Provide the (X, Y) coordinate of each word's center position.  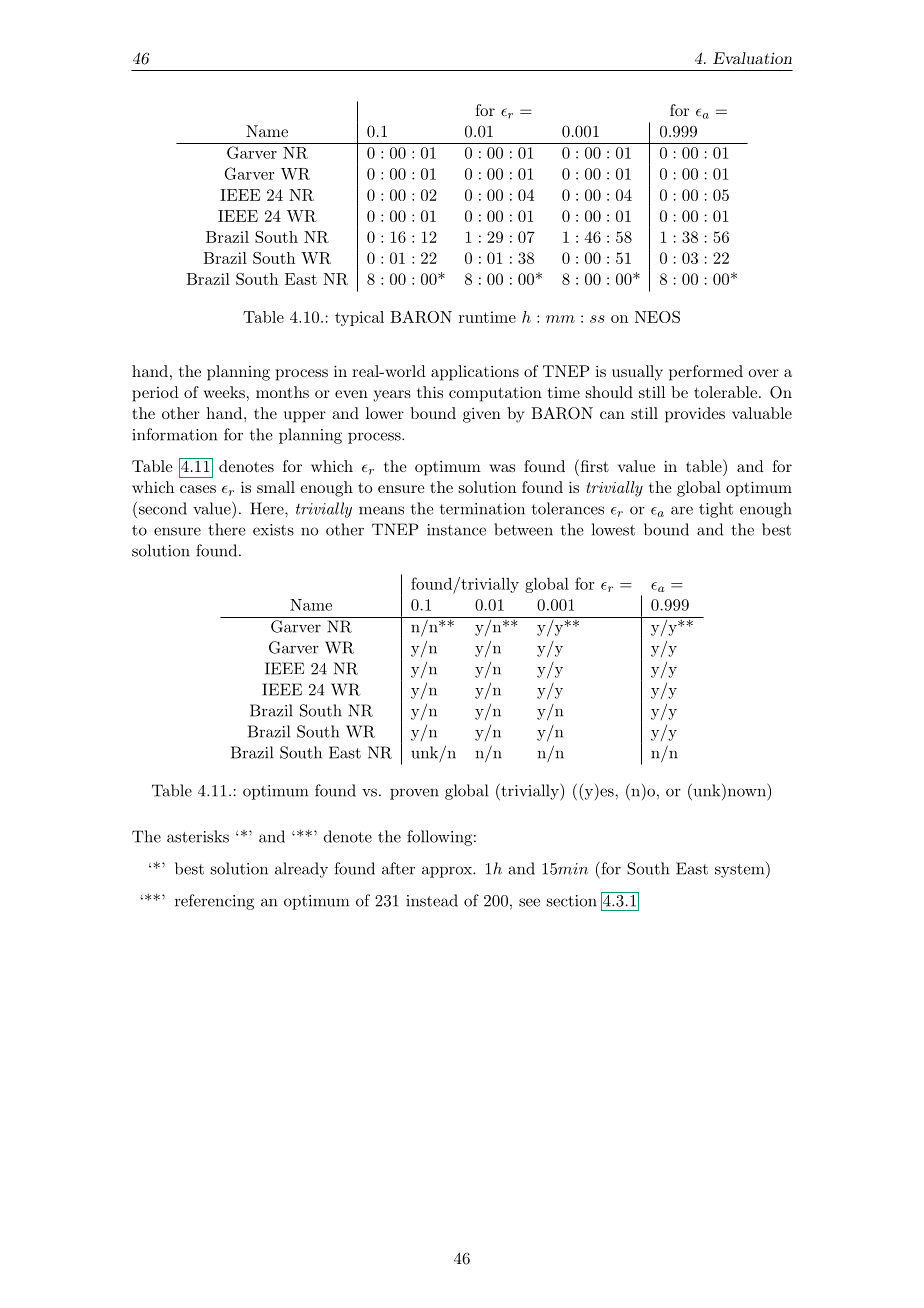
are (682, 510)
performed (706, 373)
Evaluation (752, 58)
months (282, 392)
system (741, 870)
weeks (224, 392)
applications (475, 373)
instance (456, 530)
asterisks (198, 836)
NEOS (657, 317)
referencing (214, 902)
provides (695, 415)
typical (359, 318)
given (482, 415)
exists (273, 530)
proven (414, 794)
